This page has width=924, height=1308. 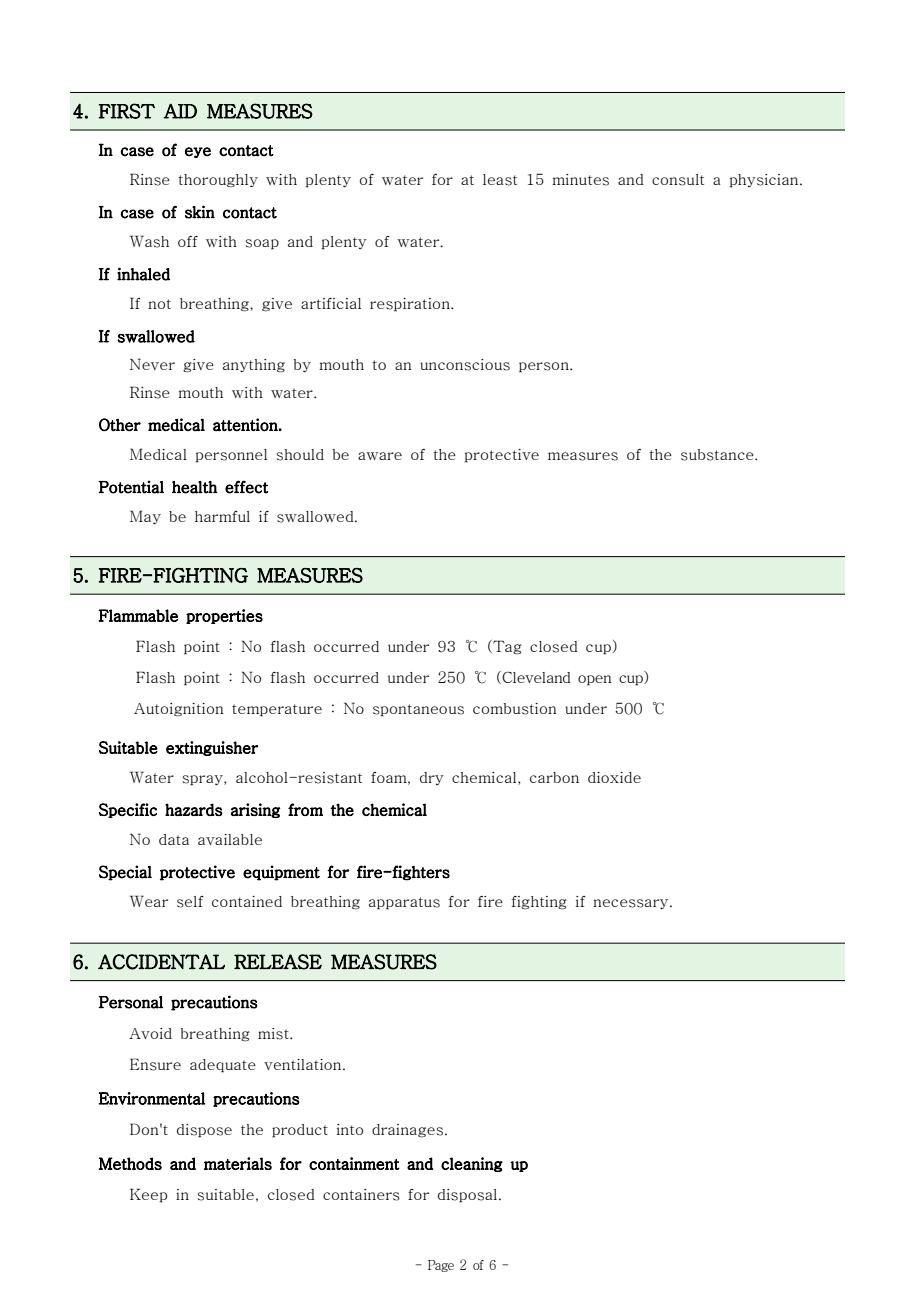 What do you see at coordinates (595, 680) in the page?
I see `open` at bounding box center [595, 680].
